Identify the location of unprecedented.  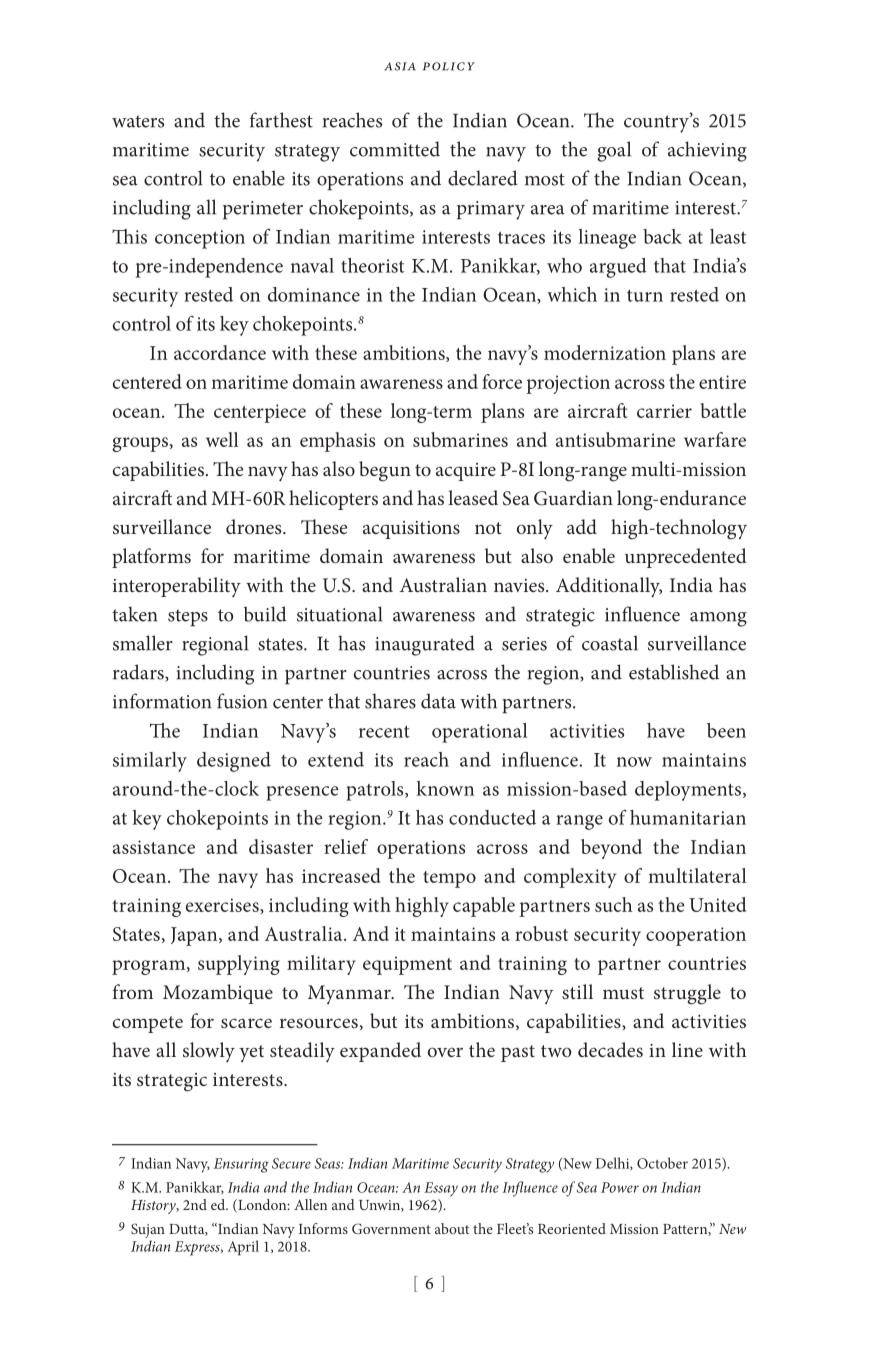
(686, 558).
